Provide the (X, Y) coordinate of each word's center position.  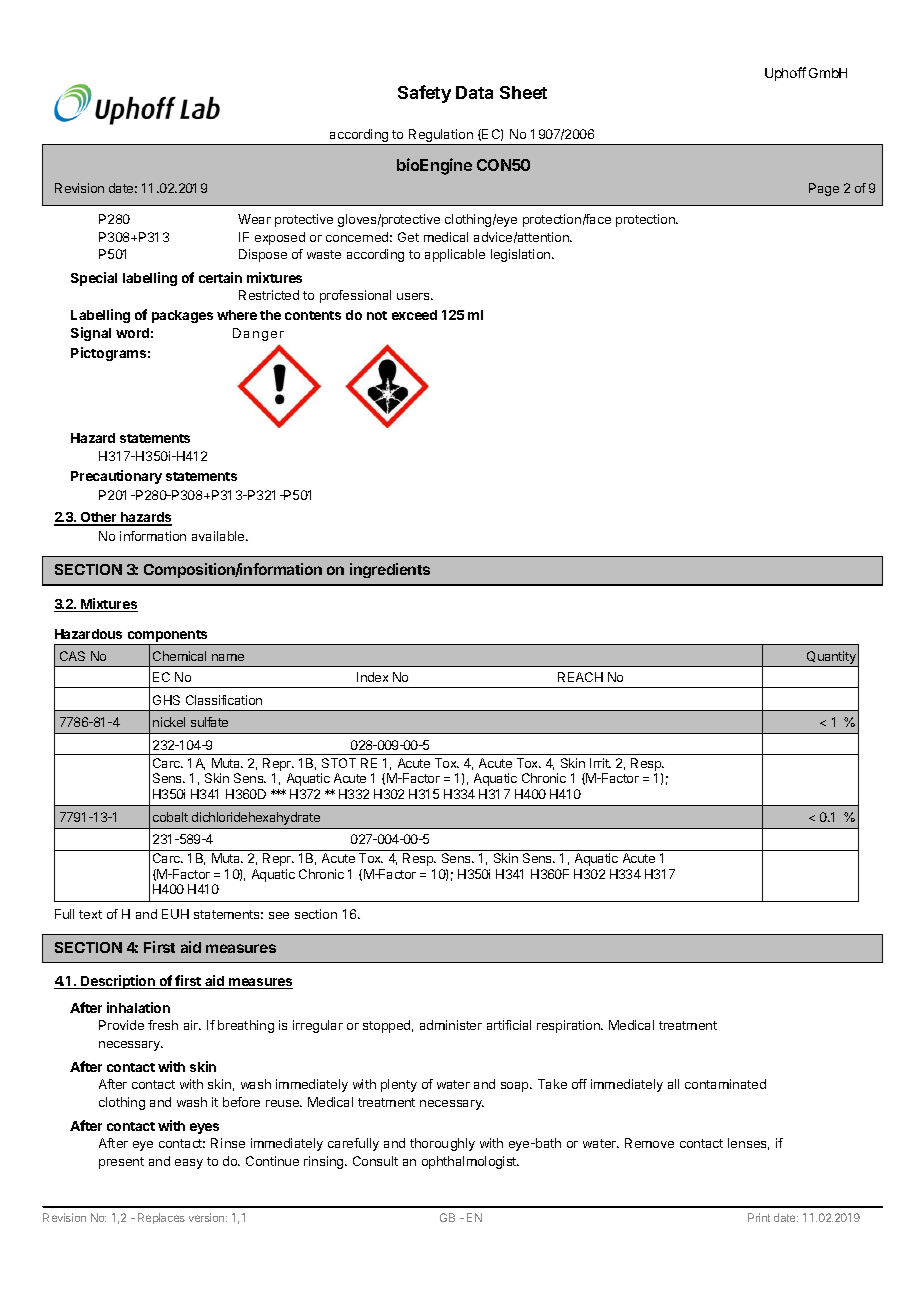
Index (372, 677)
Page (824, 189)
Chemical (179, 656)
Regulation (441, 137)
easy (189, 1164)
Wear (254, 219)
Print (759, 1217)
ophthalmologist (470, 1162)
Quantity (831, 659)
